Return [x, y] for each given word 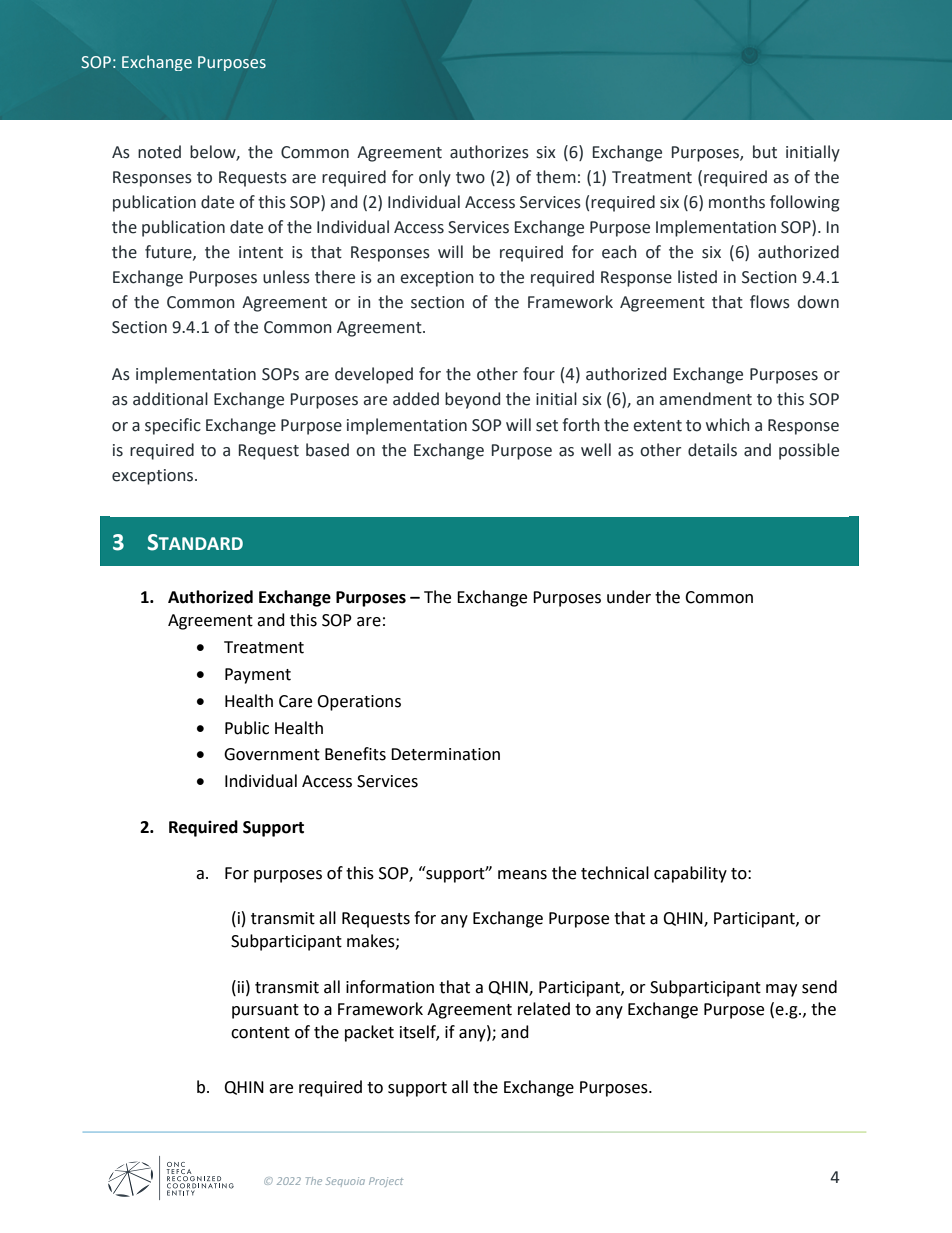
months [737, 202]
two [470, 178]
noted [159, 152]
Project [386, 1182]
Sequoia [345, 1182]
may [781, 990]
